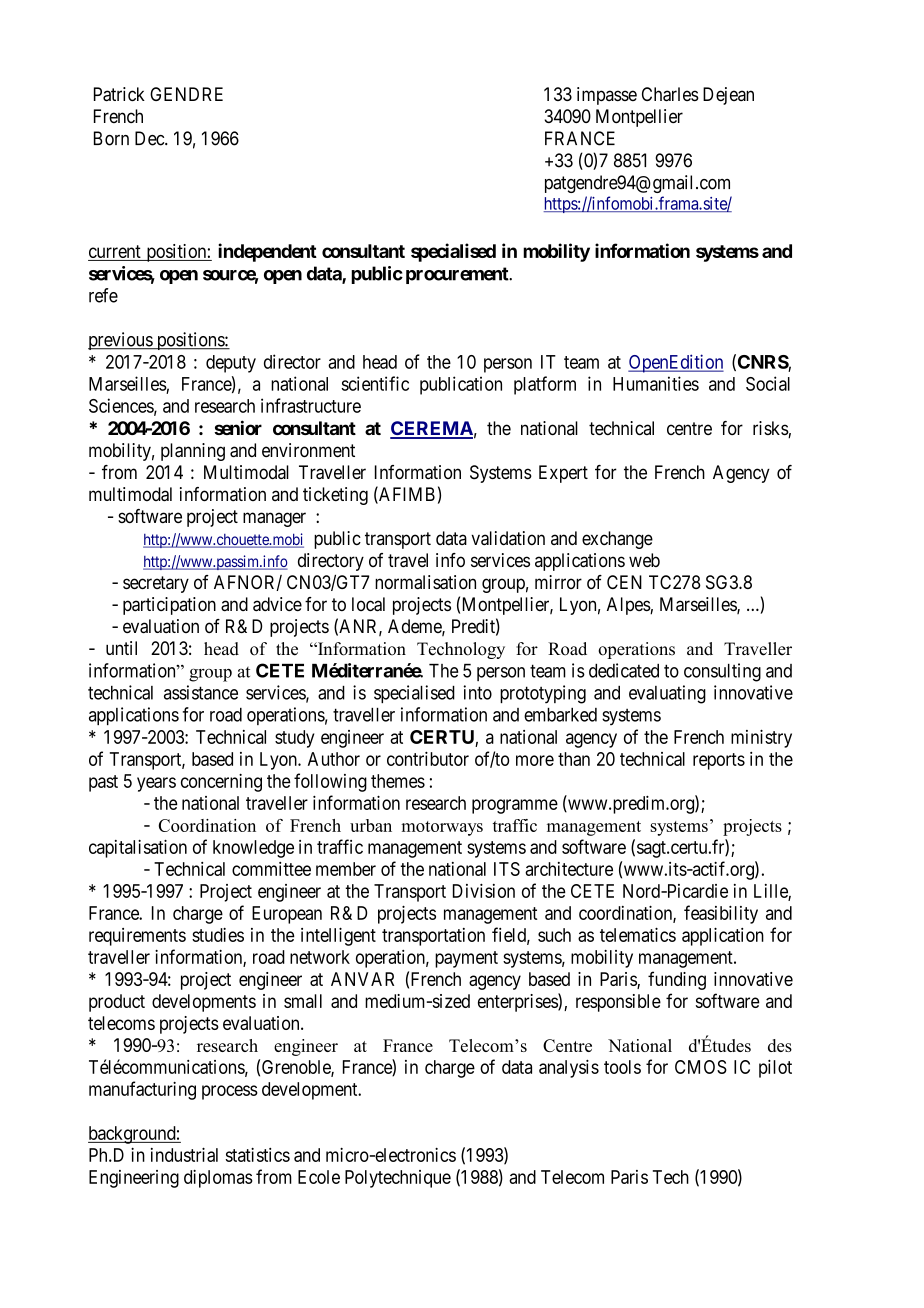 The width and height of the image is (924, 1308). What do you see at coordinates (722, 672) in the image?
I see `consulting` at bounding box center [722, 672].
